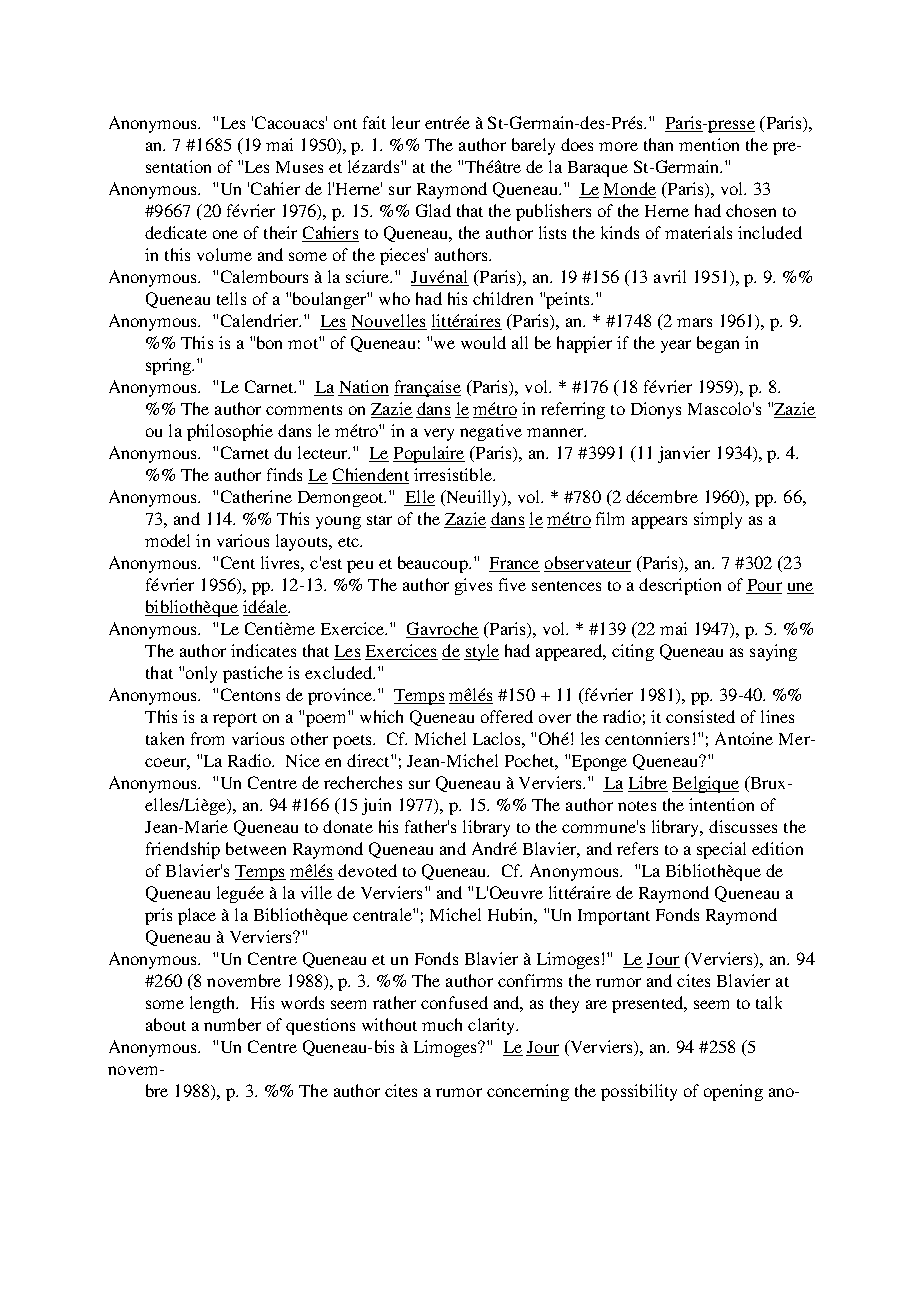  What do you see at coordinates (367, 870) in the screenshot?
I see `devoted` at bounding box center [367, 870].
